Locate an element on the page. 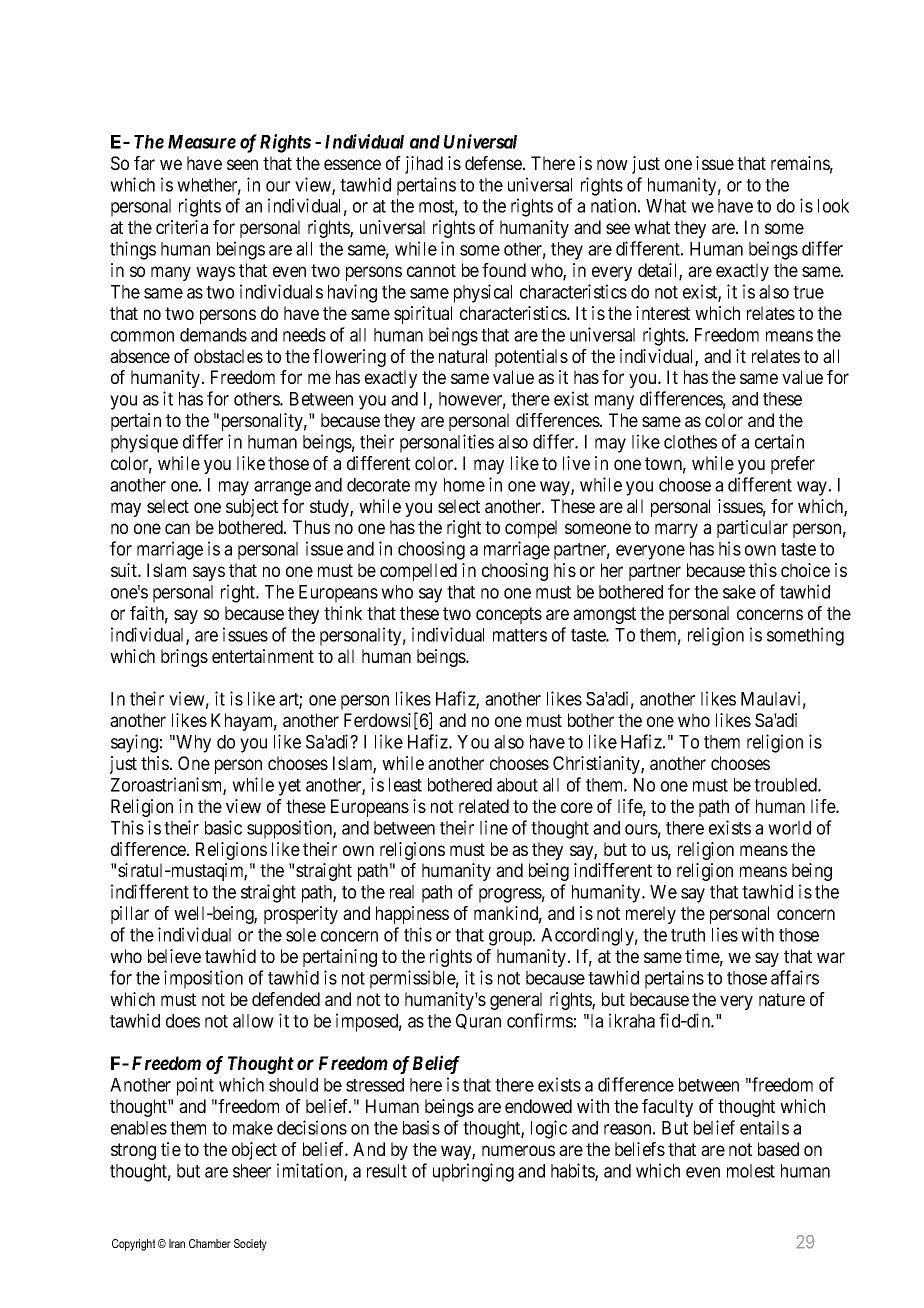 This image has width=924, height=1308. affairs is located at coordinates (795, 977).
